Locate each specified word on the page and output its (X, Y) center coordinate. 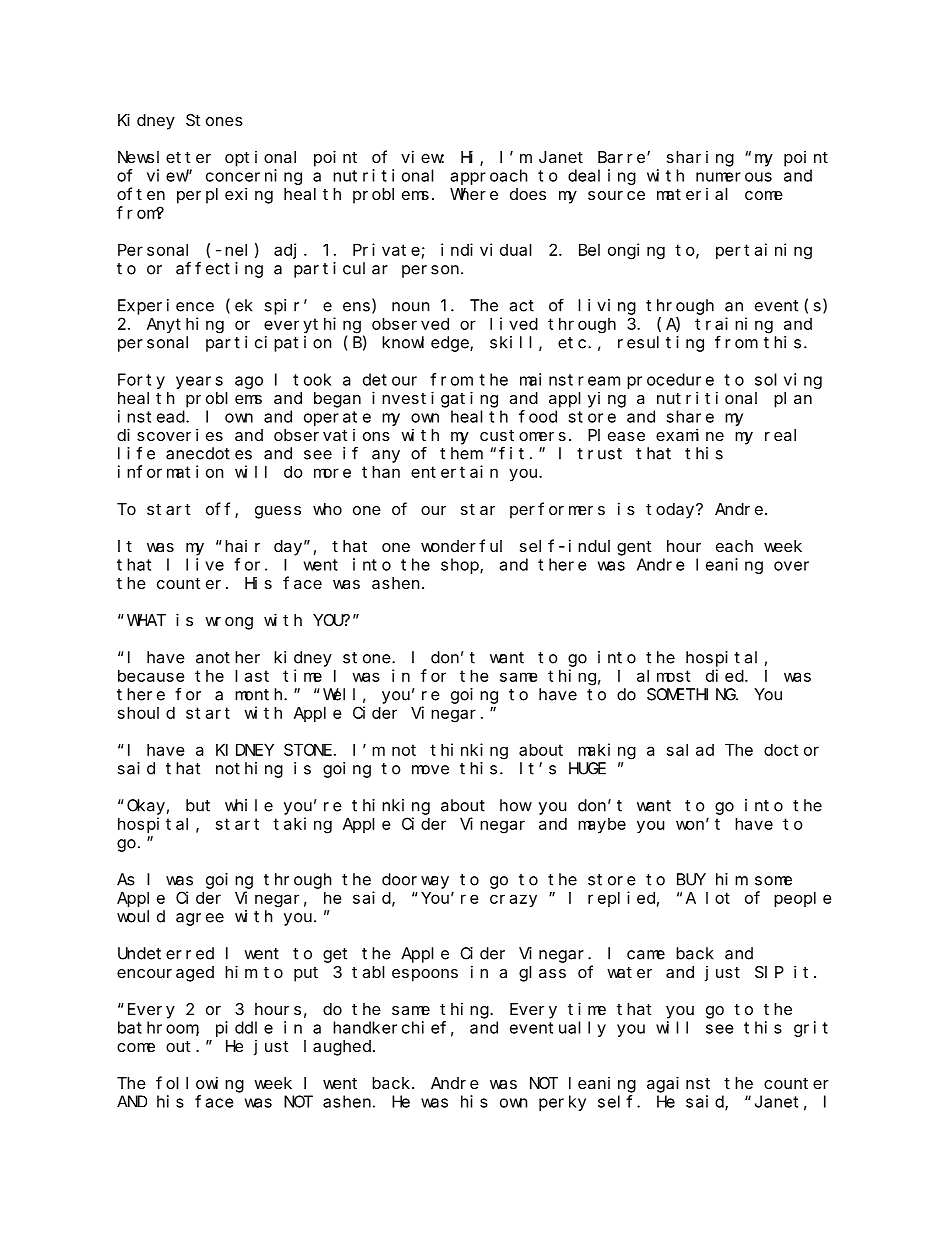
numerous (734, 177)
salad (690, 749)
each (734, 546)
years (199, 382)
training (734, 325)
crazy (513, 900)
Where (474, 194)
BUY (691, 880)
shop (461, 566)
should (146, 712)
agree (200, 919)
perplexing (225, 195)
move (430, 770)
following (200, 1084)
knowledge (426, 344)
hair (242, 546)
